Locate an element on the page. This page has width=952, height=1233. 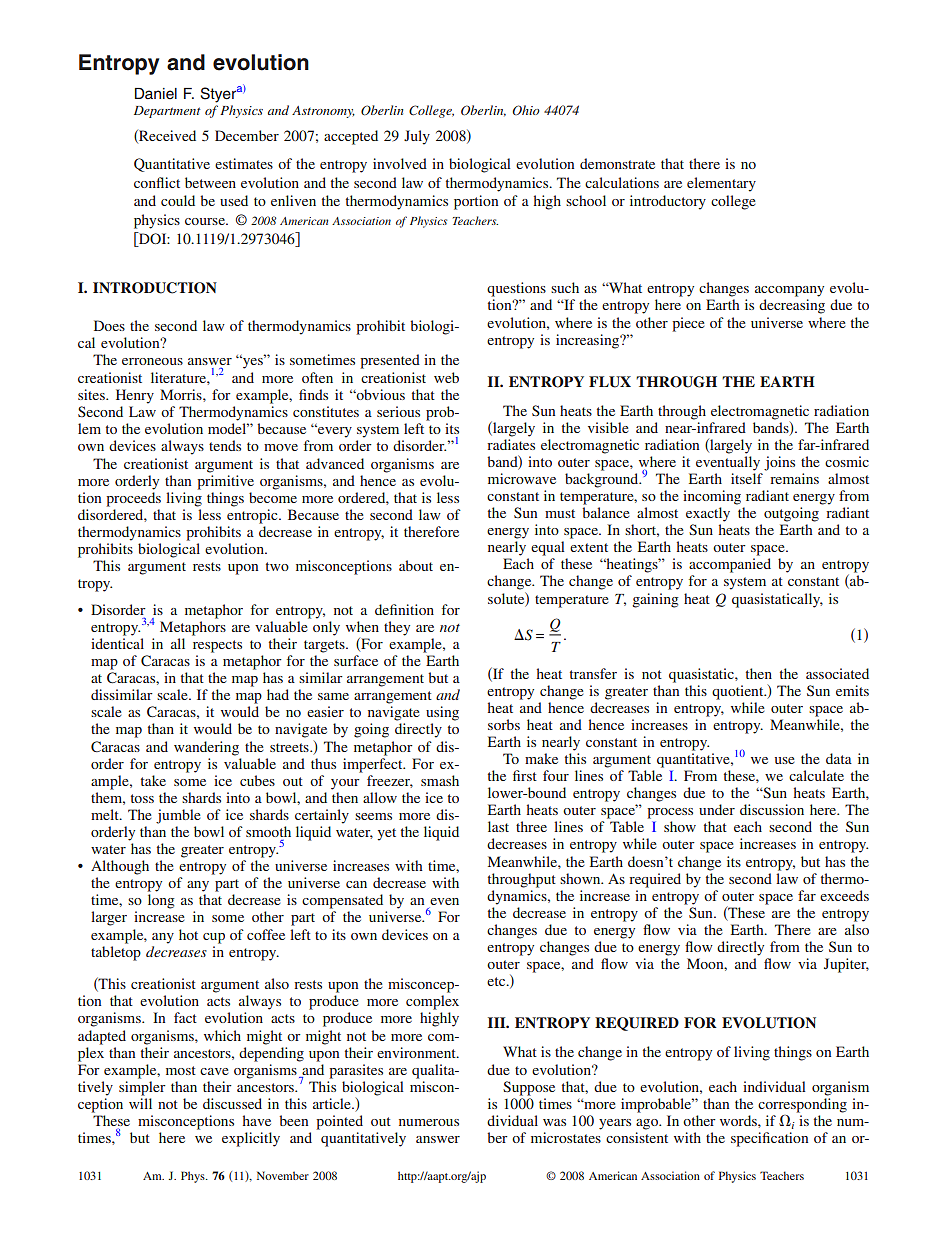
December is located at coordinates (247, 135).
